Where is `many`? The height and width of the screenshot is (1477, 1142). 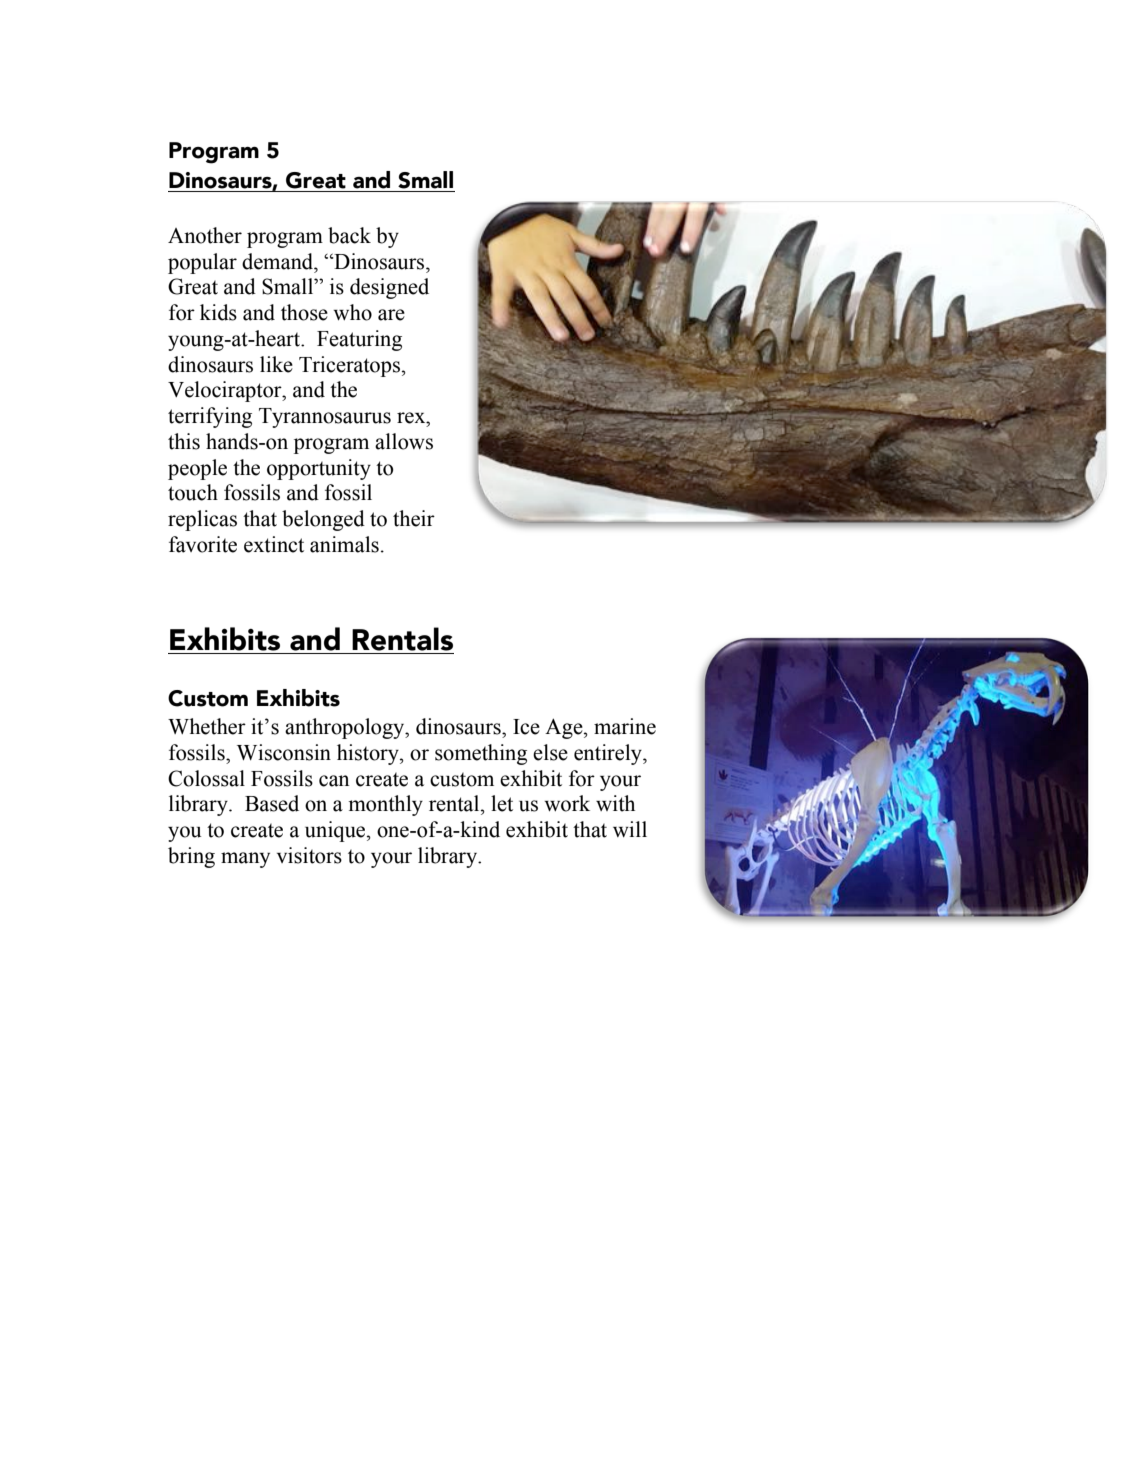
many is located at coordinates (245, 860).
